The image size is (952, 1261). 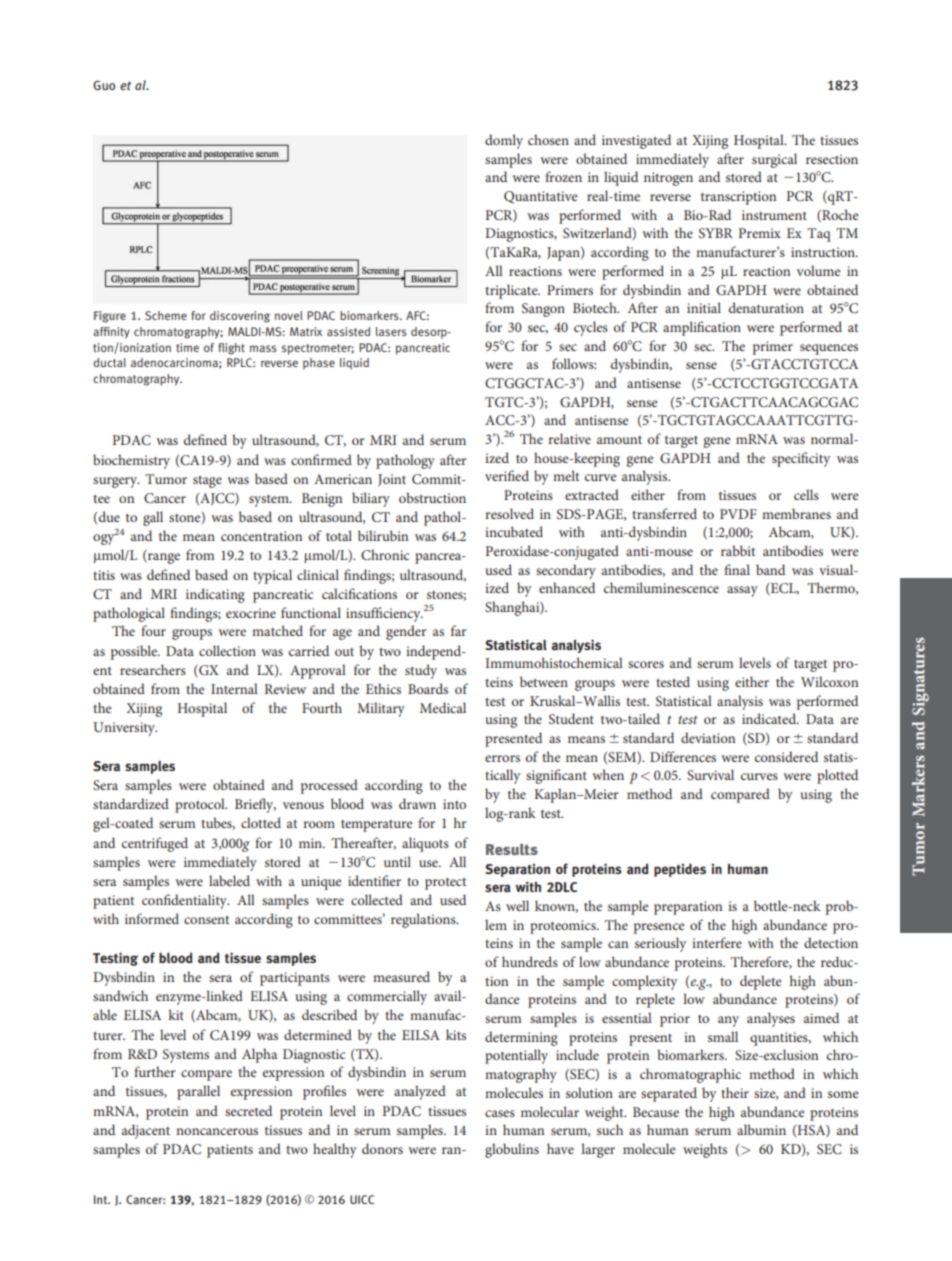 I want to click on assay, so click(x=742, y=591).
